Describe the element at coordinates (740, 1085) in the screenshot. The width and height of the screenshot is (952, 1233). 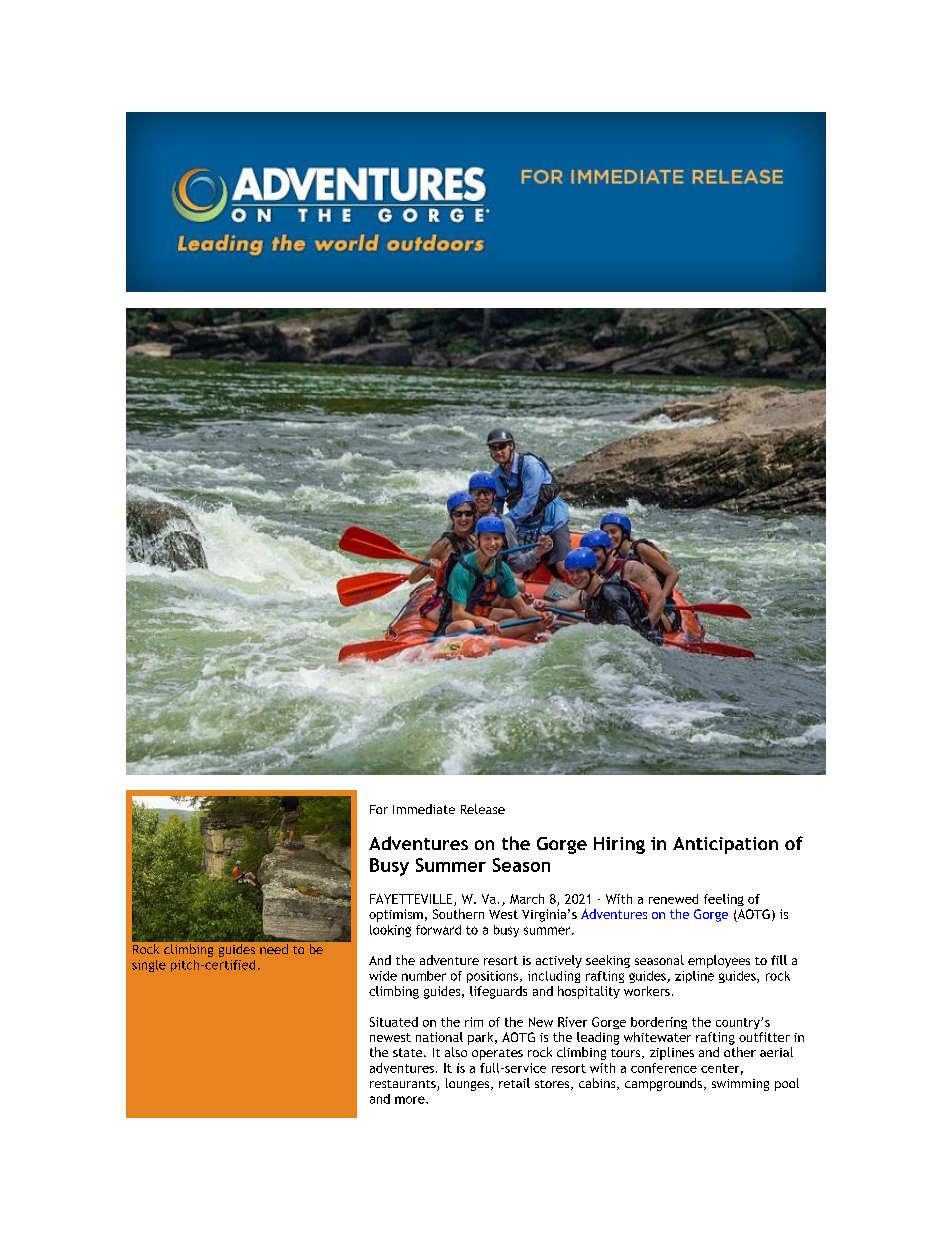
I see `swimming` at that location.
